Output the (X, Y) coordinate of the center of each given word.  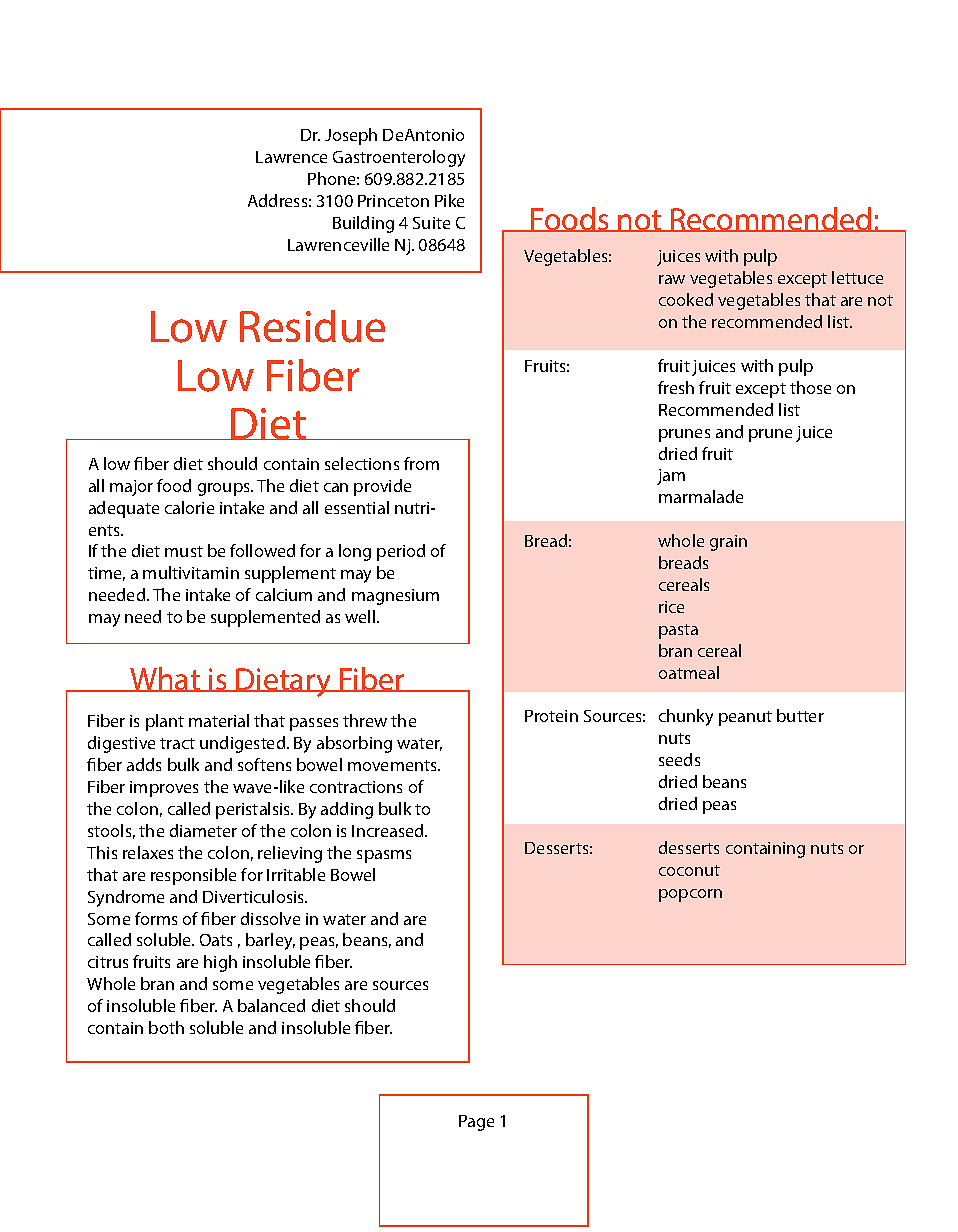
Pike (449, 200)
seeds (679, 759)
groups (225, 489)
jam (671, 477)
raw (672, 279)
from (421, 463)
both (166, 1027)
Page (476, 1123)
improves (164, 789)
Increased (389, 830)
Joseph (351, 136)
